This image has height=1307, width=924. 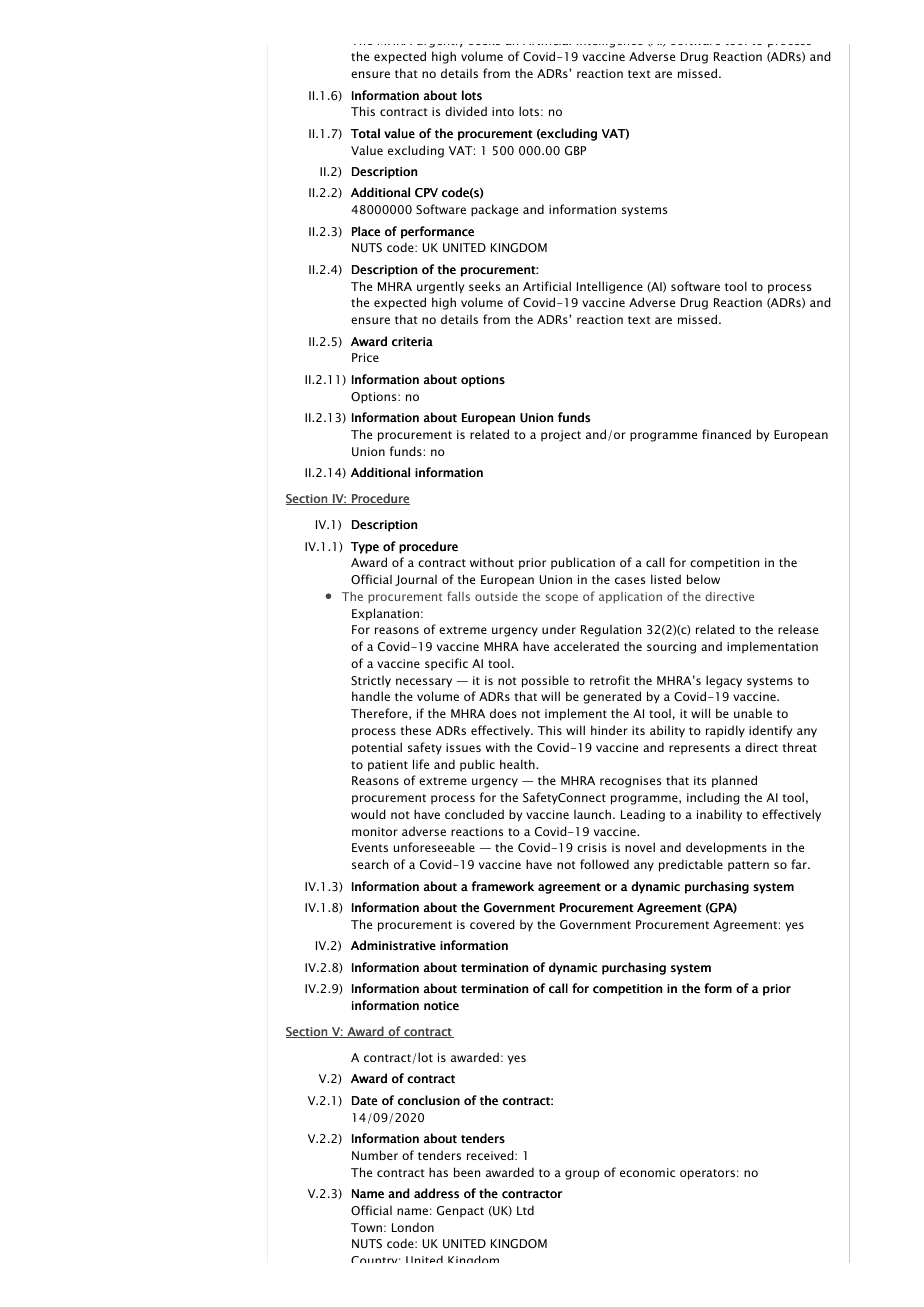 I want to click on followed, so click(x=604, y=864).
